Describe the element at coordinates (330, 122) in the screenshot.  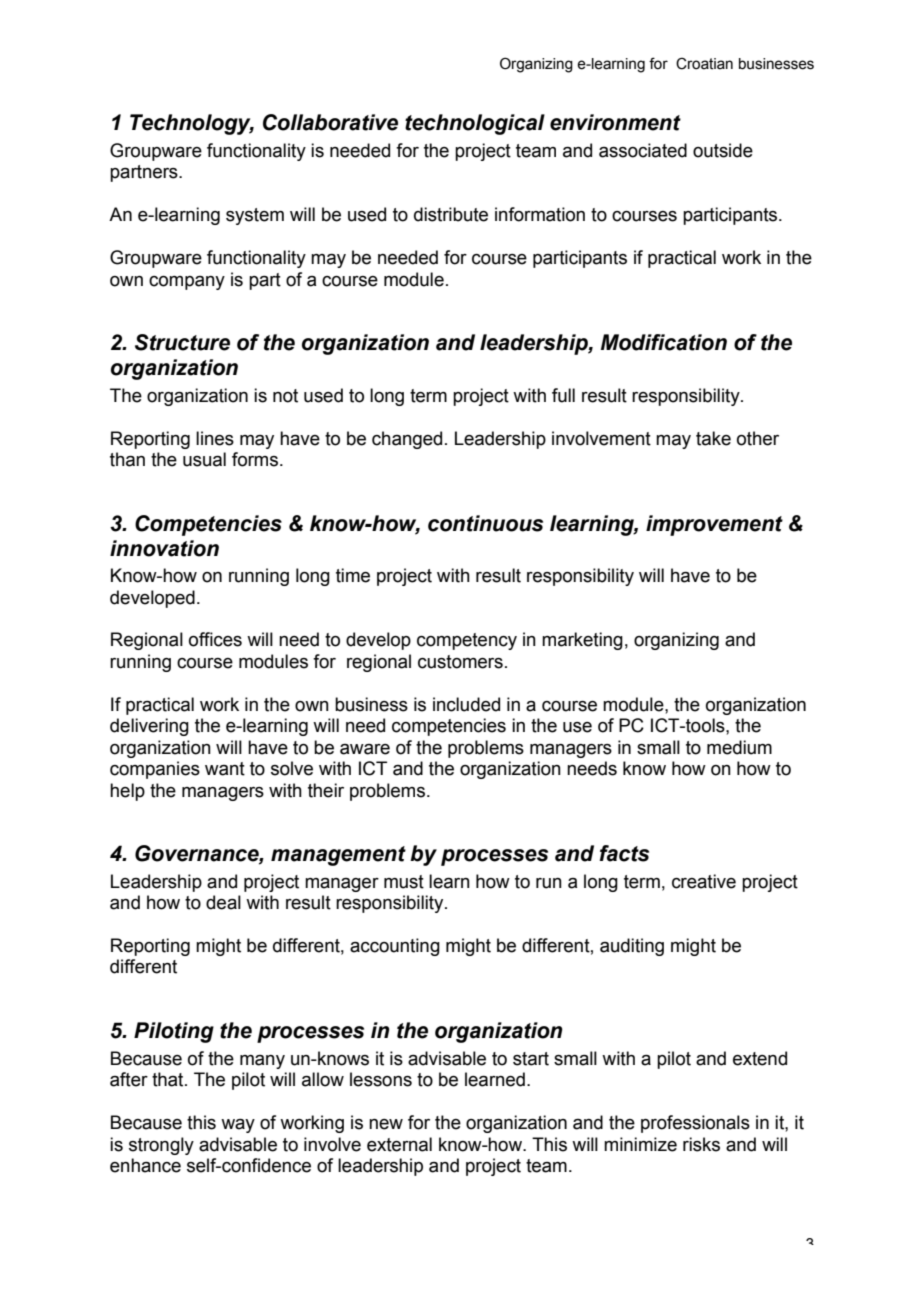
I see `Collaborative` at that location.
